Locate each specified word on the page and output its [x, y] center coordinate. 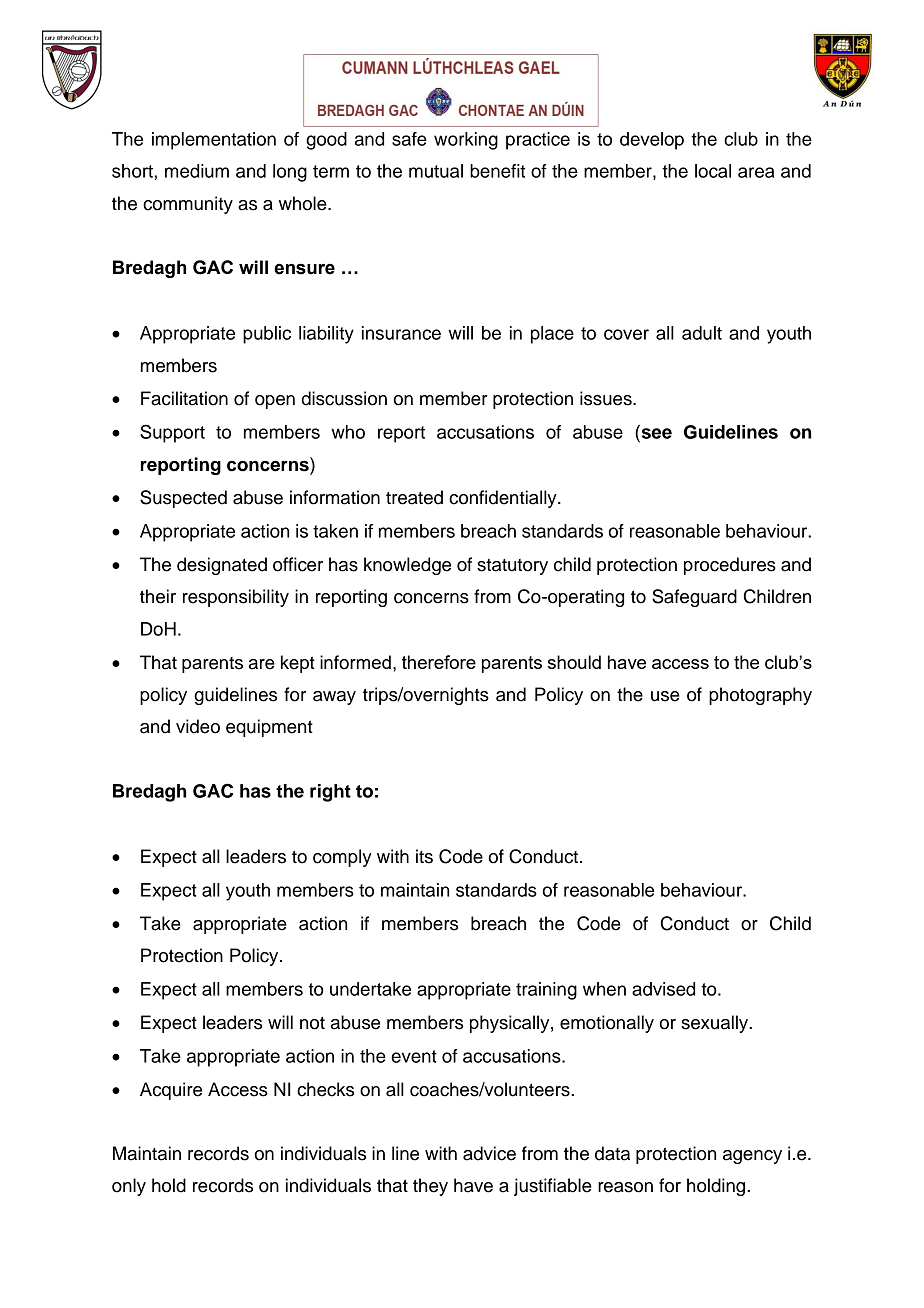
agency [752, 1157]
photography [760, 696]
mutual [436, 171]
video [198, 726]
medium [197, 171]
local [713, 171]
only [129, 1187]
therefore [439, 662]
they [430, 1187]
